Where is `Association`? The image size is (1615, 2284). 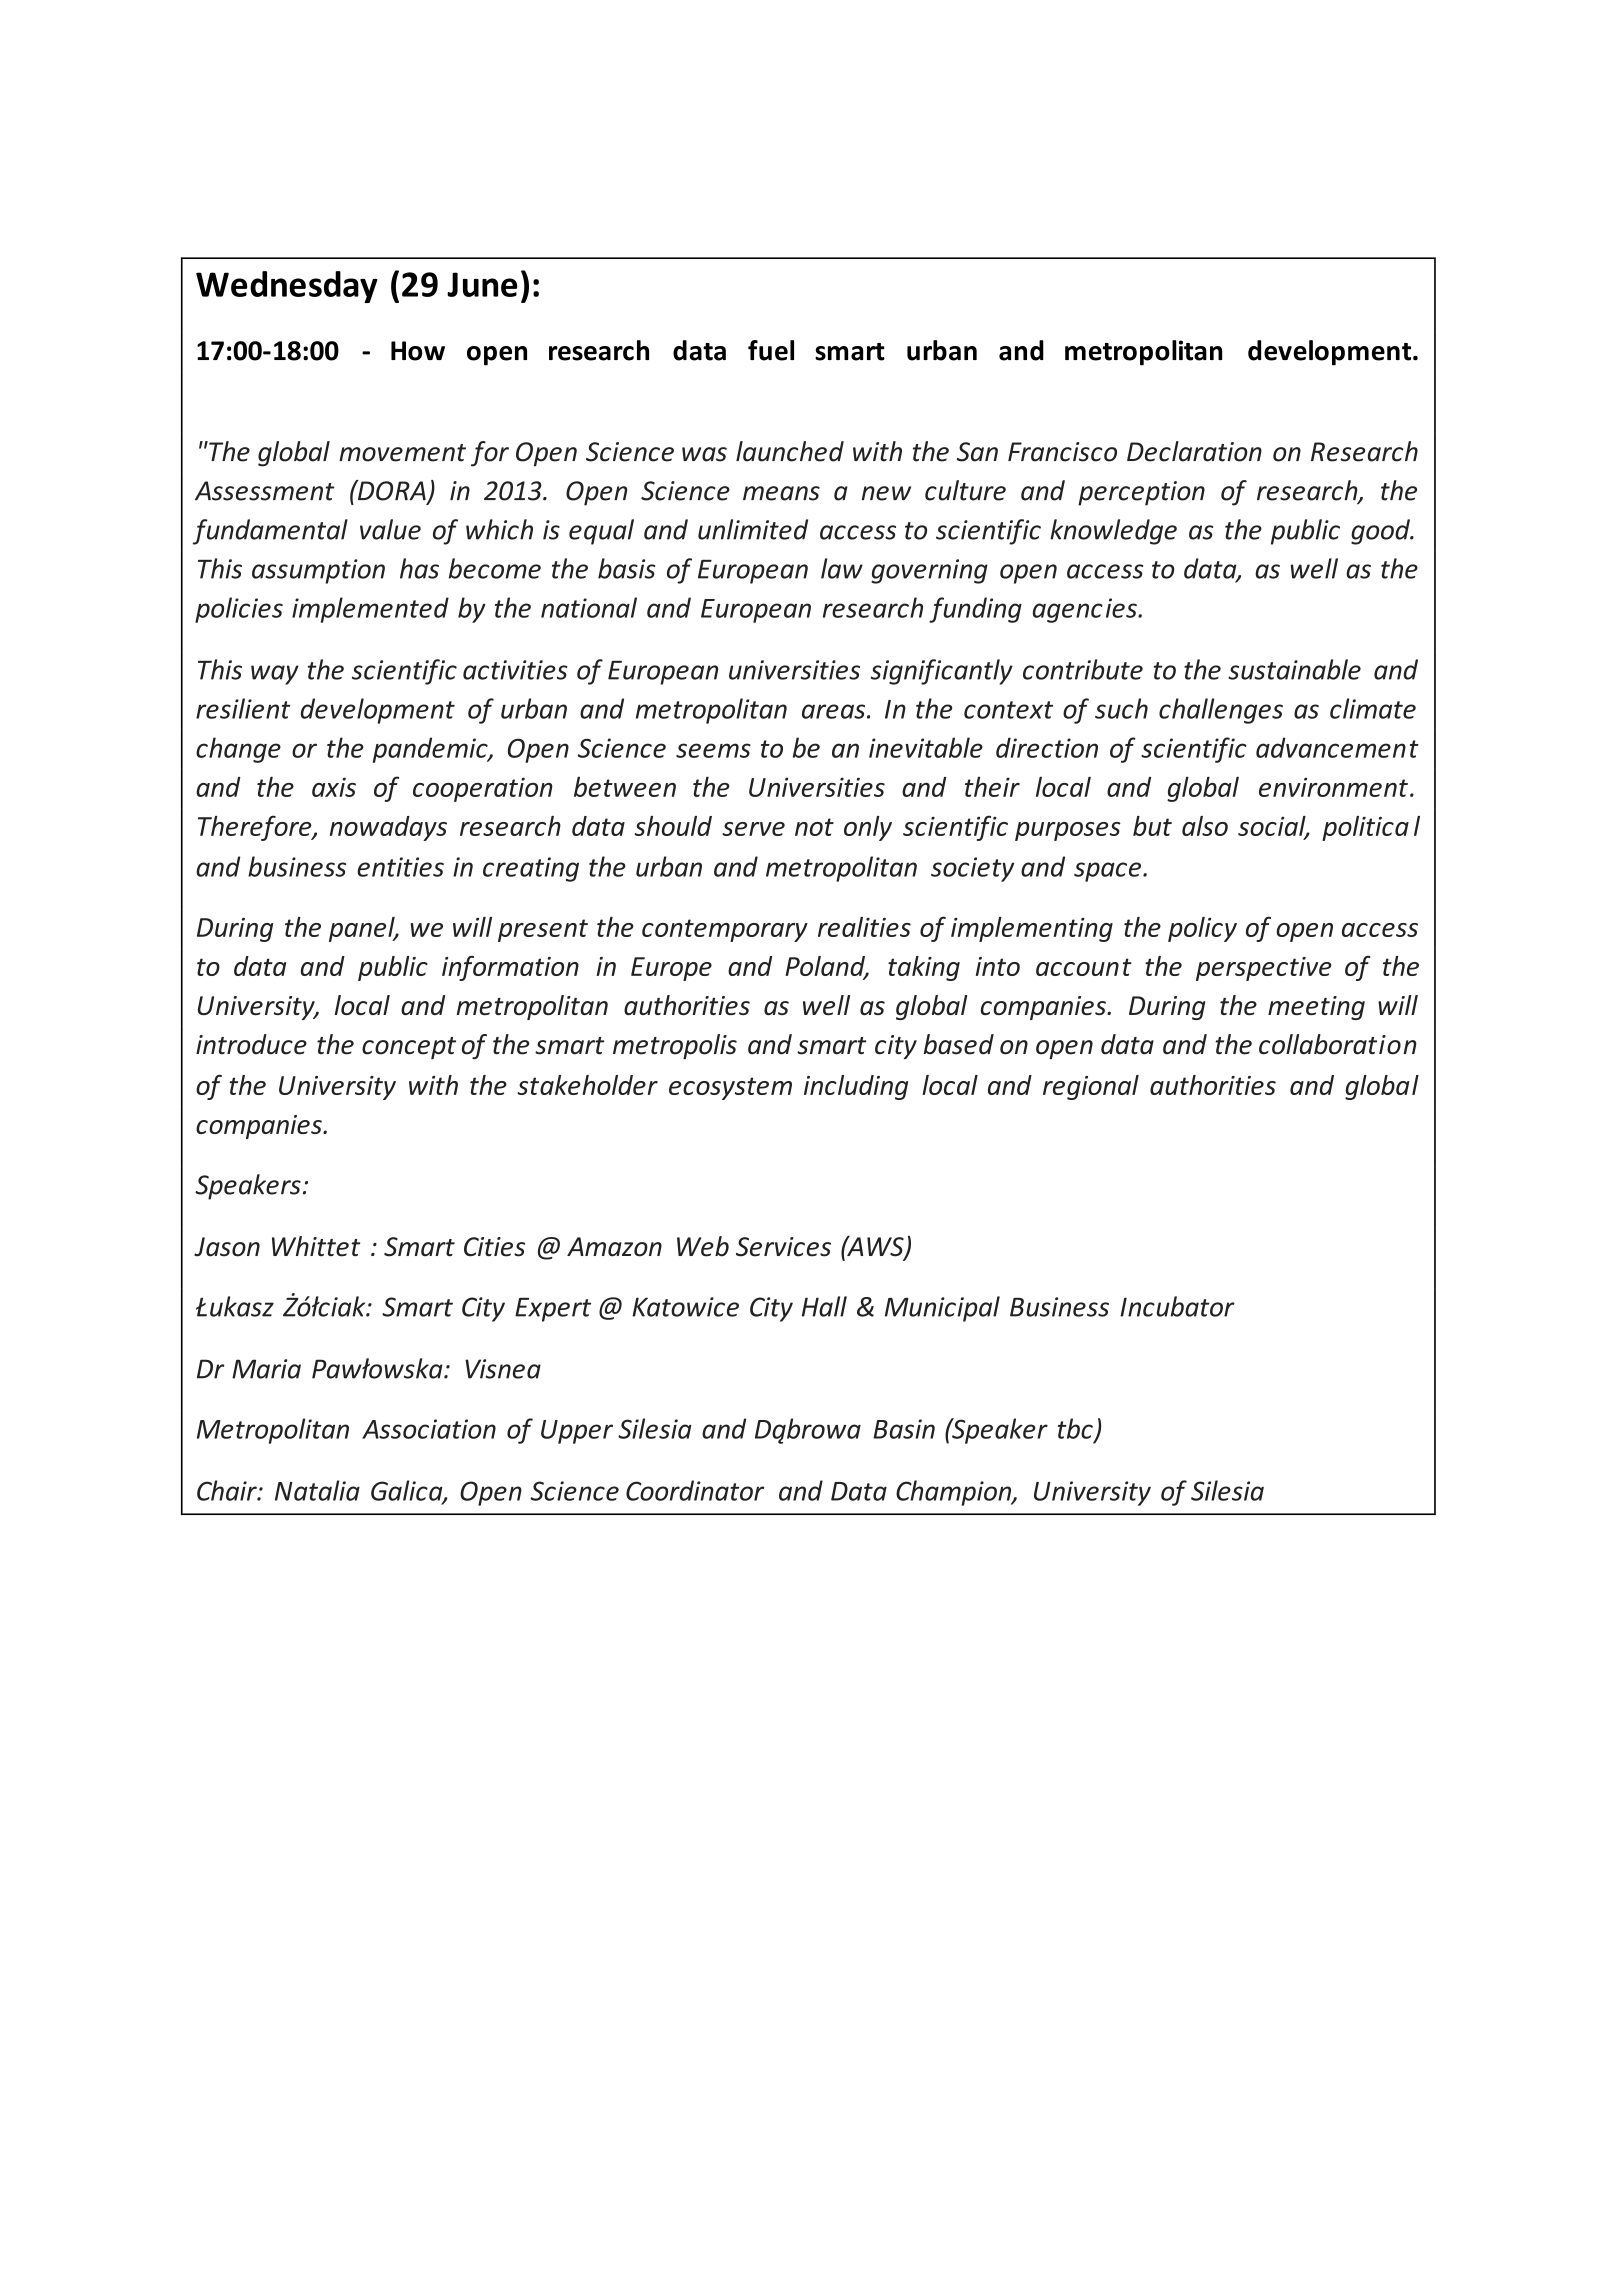 Association is located at coordinates (429, 1429).
